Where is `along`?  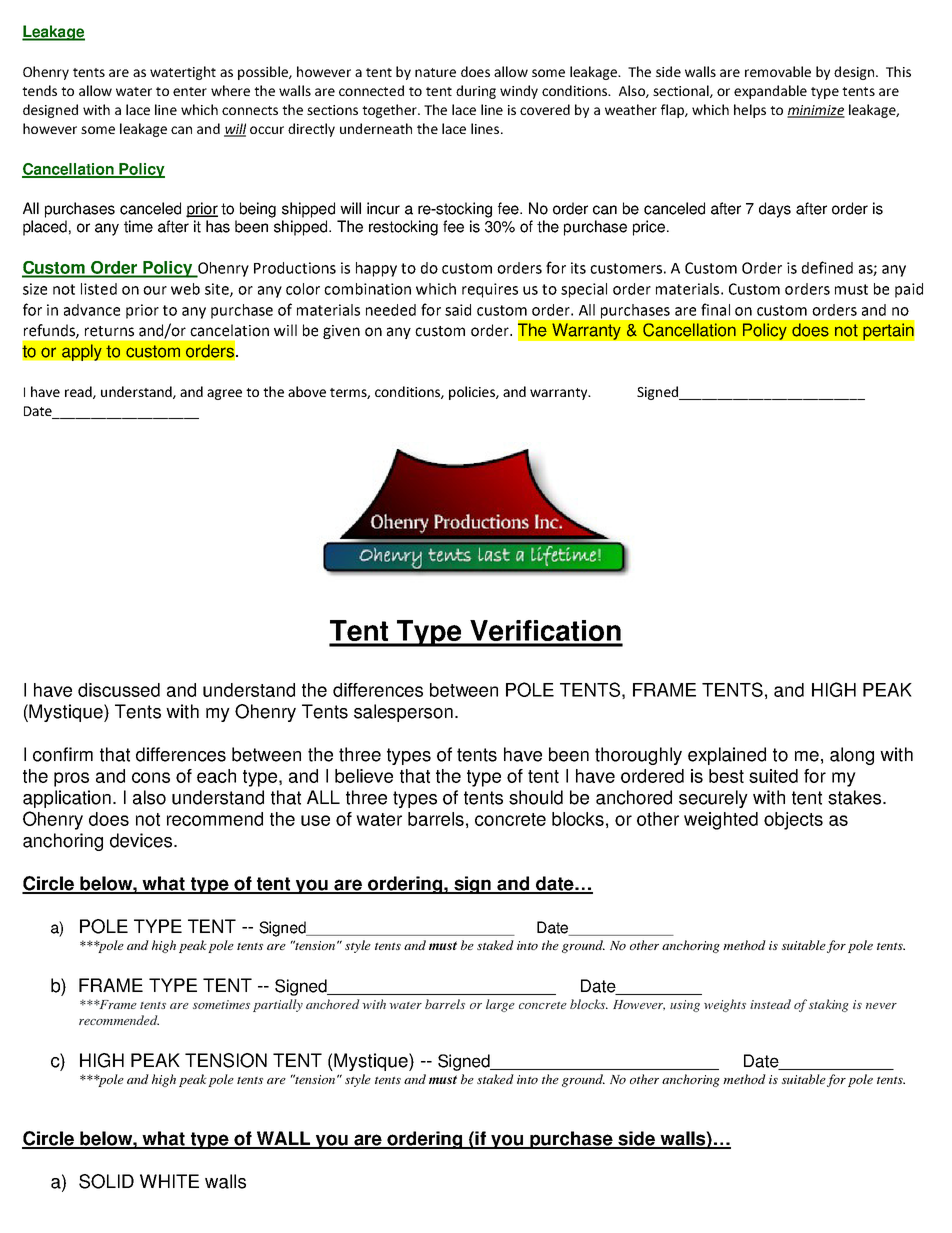
along is located at coordinates (852, 756).
